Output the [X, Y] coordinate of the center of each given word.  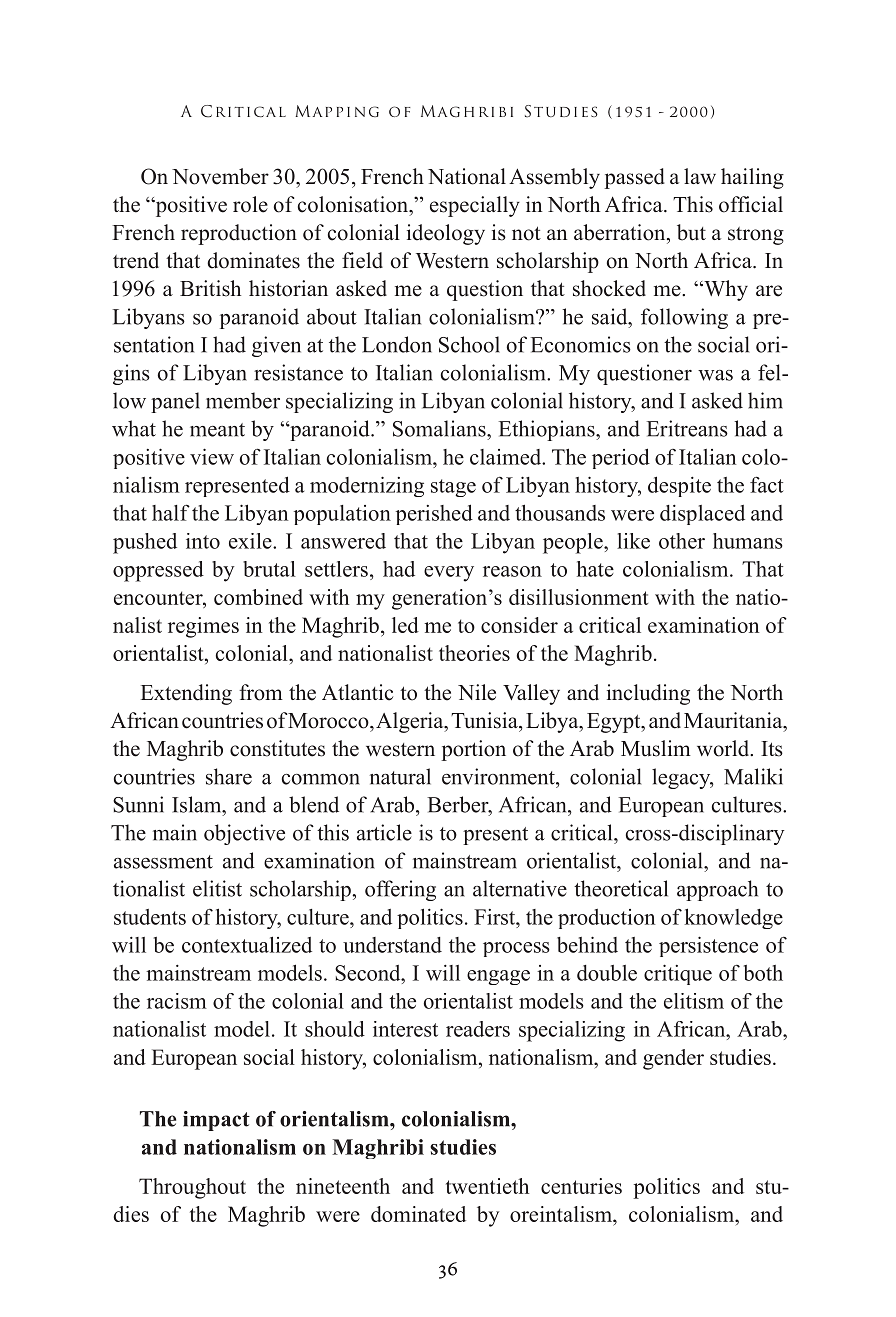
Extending [186, 694]
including [648, 694]
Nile [477, 692]
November [220, 176]
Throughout [192, 1188]
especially [475, 206]
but [691, 232]
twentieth [487, 1186]
